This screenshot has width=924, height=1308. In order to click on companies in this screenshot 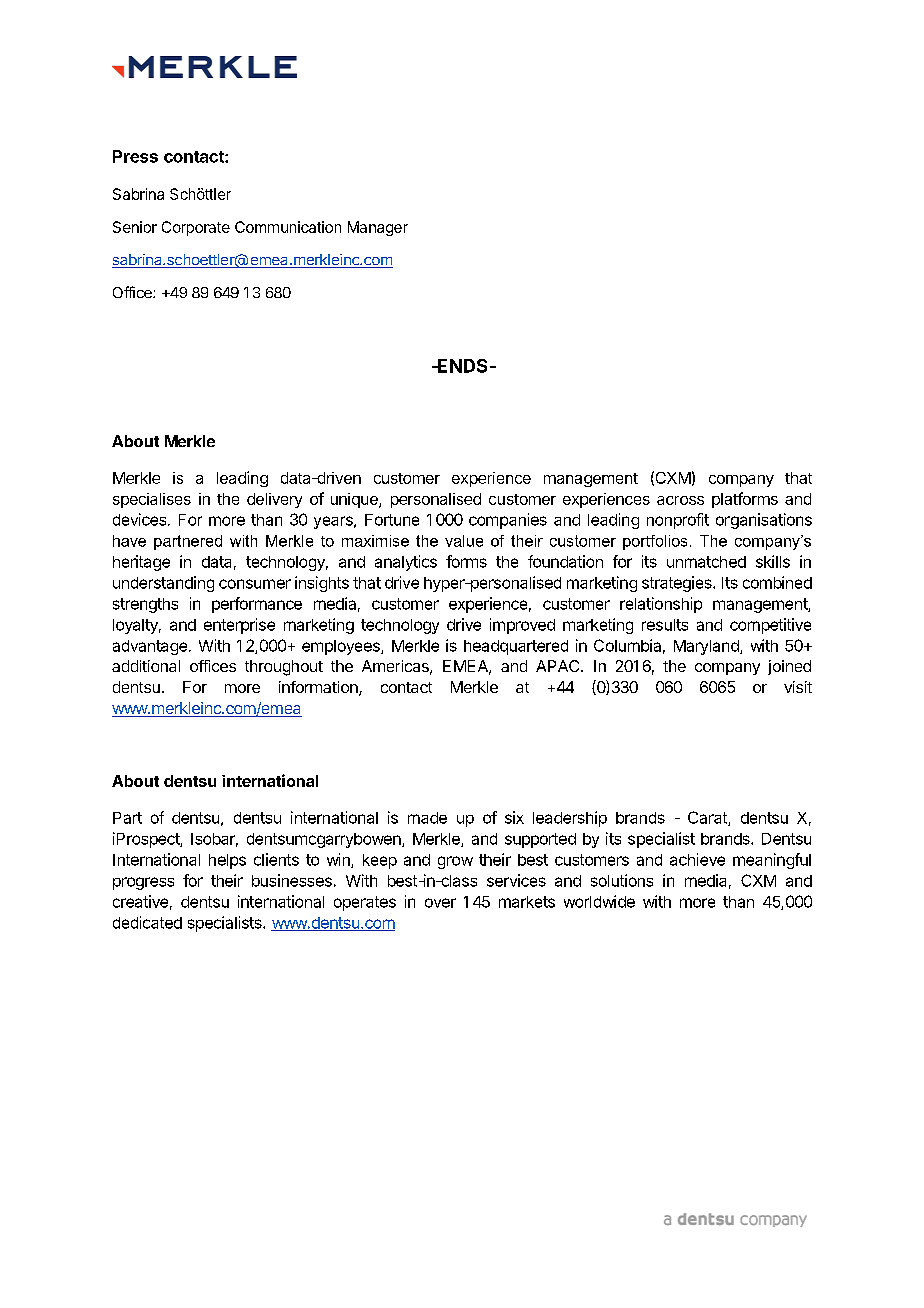, I will do `click(508, 521)`.
